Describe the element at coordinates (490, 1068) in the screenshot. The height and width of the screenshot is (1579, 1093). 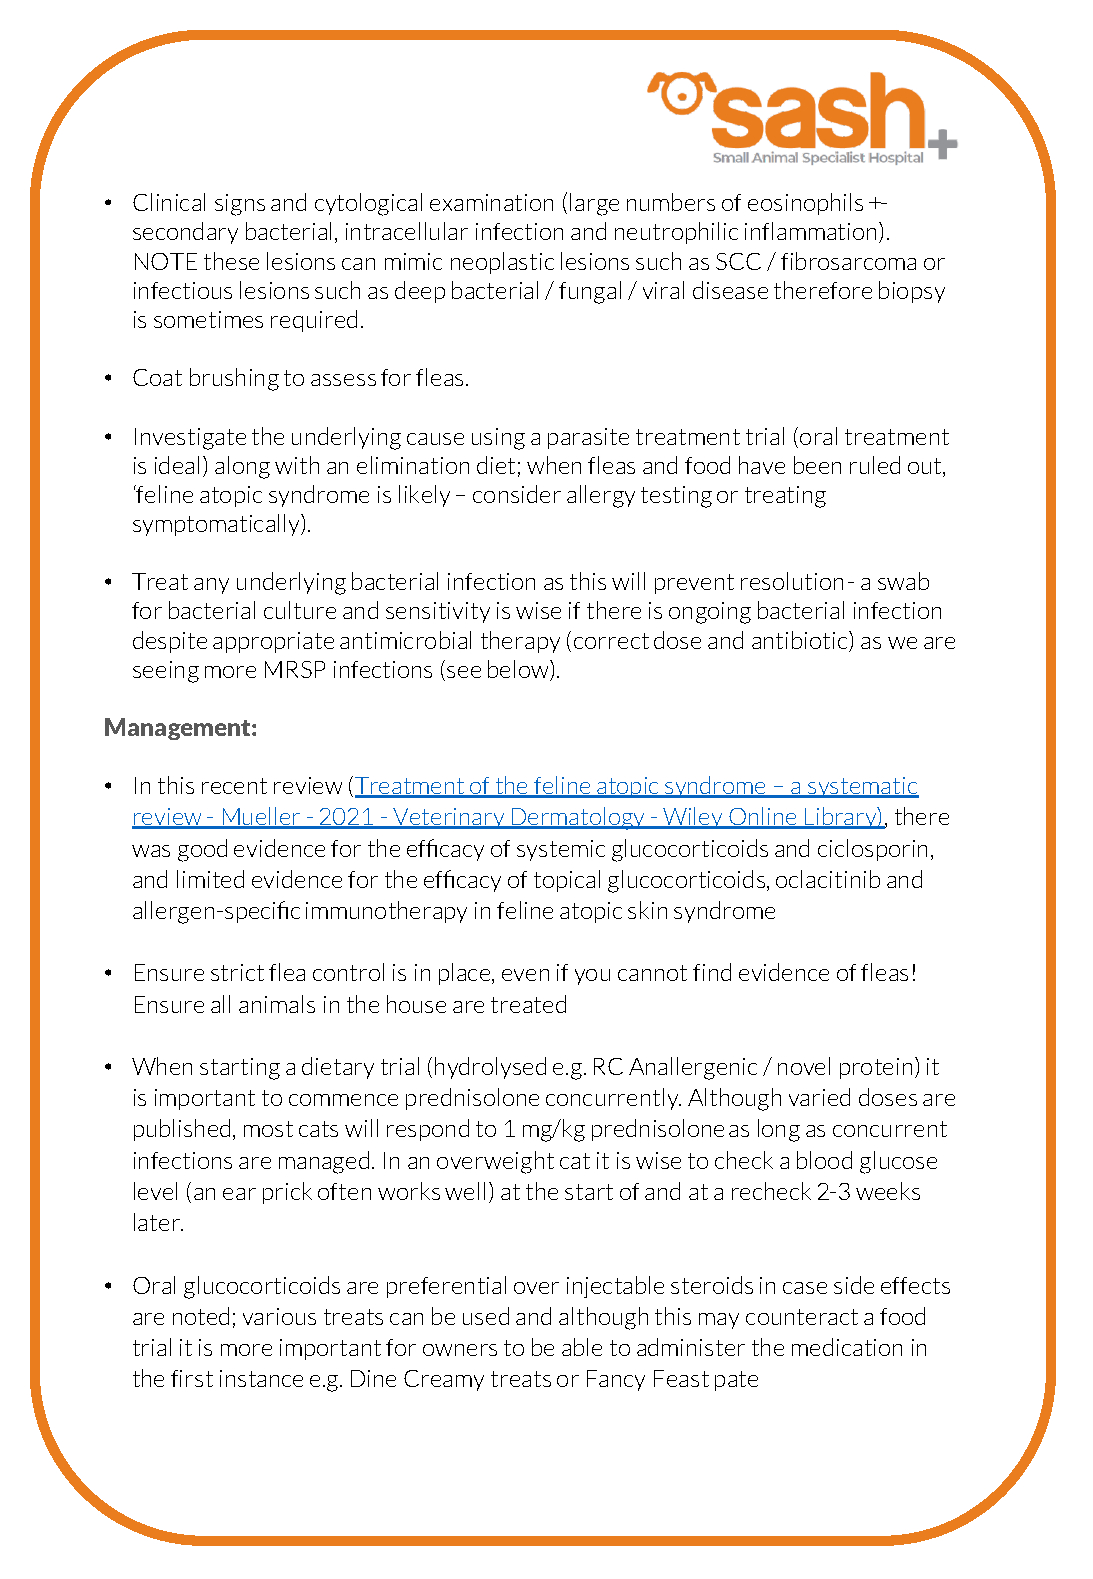
I see `hydrolysed` at that location.
